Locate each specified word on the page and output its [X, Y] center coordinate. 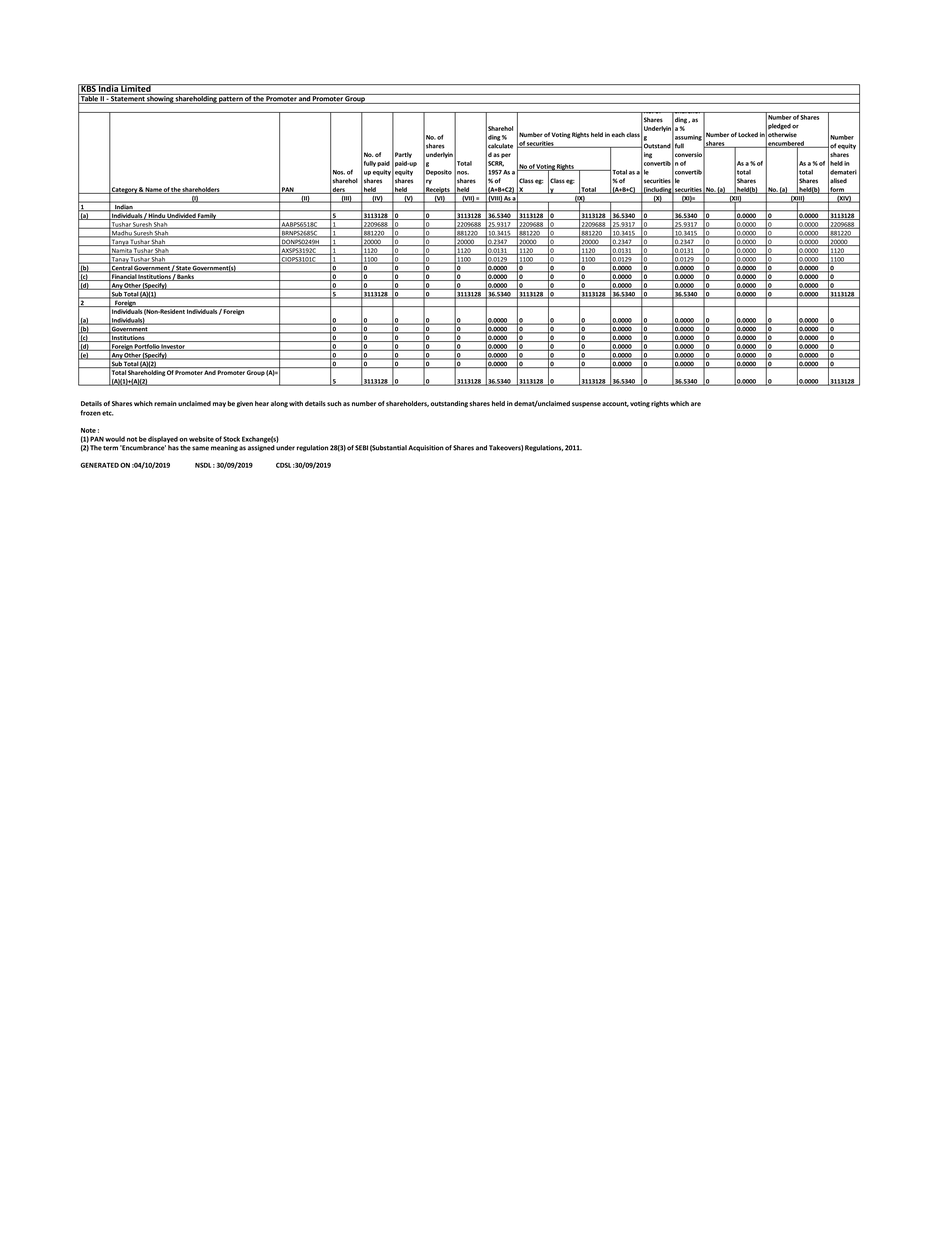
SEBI [361, 448]
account [615, 404]
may [219, 405]
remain [165, 403]
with [296, 403]
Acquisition [426, 448]
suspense [586, 404]
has [173, 448]
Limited [136, 88]
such [334, 403]
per [506, 155]
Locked [748, 134]
